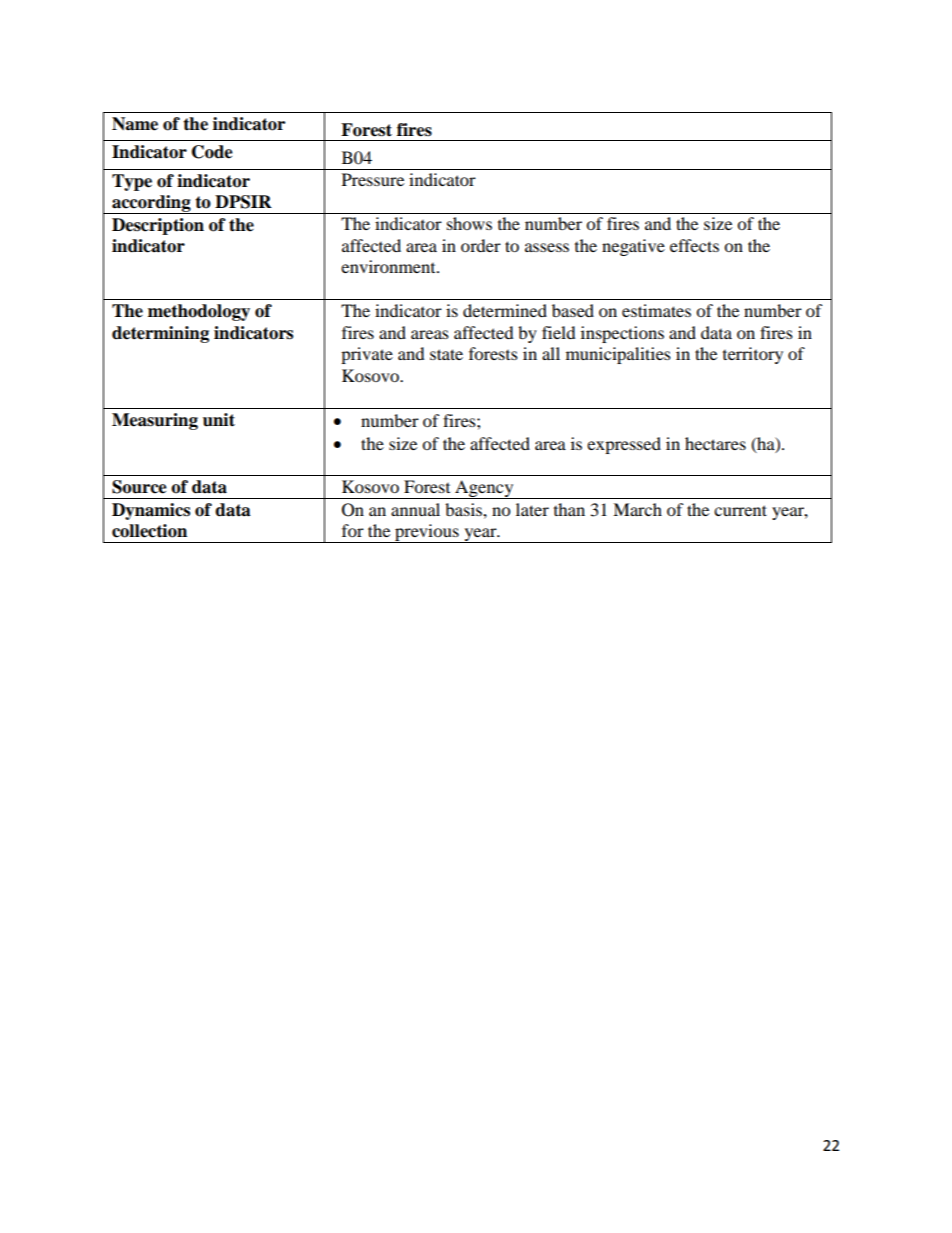 The height and width of the page is (1233, 952). I want to click on state, so click(446, 354).
